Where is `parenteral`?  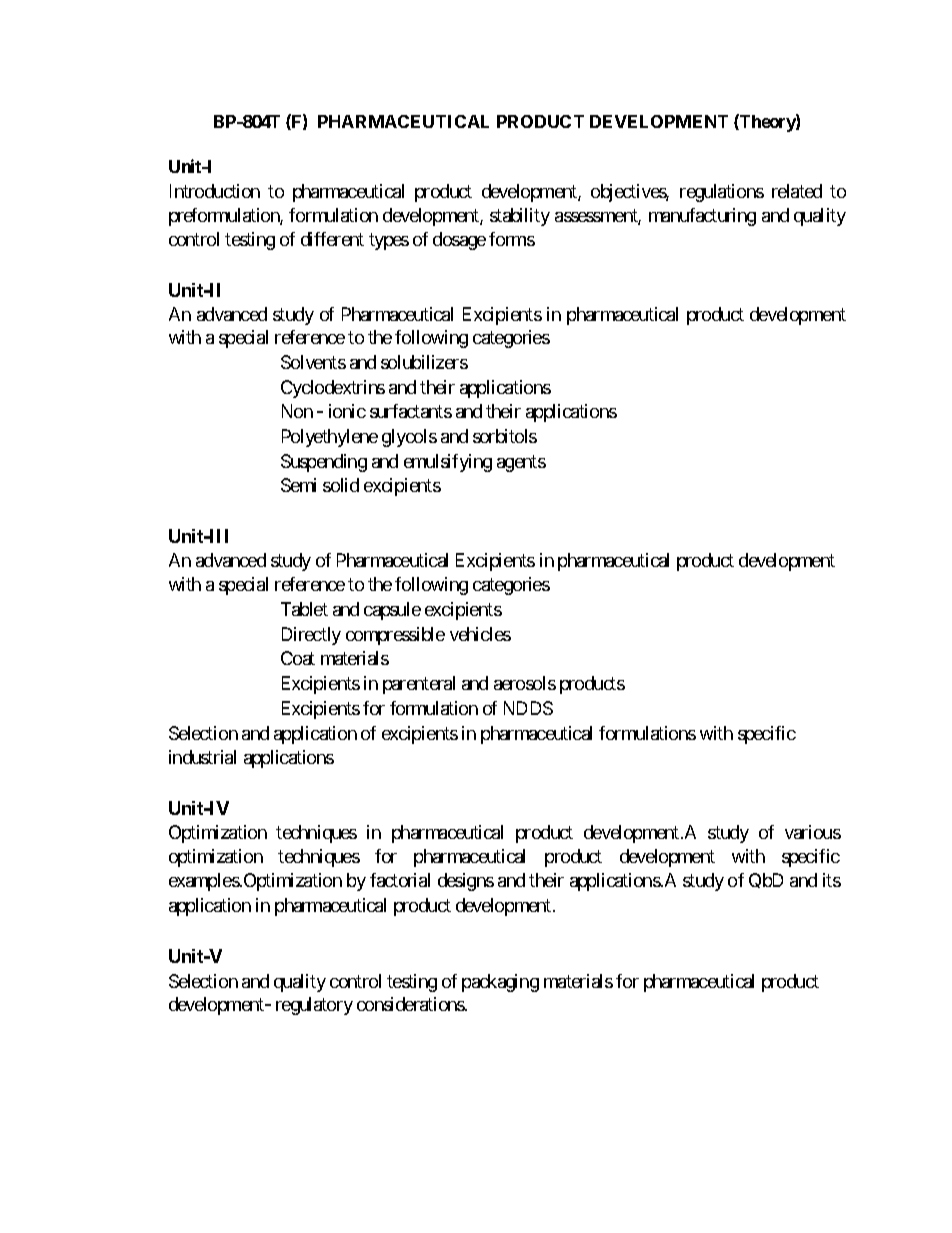 parenteral is located at coordinates (419, 685).
